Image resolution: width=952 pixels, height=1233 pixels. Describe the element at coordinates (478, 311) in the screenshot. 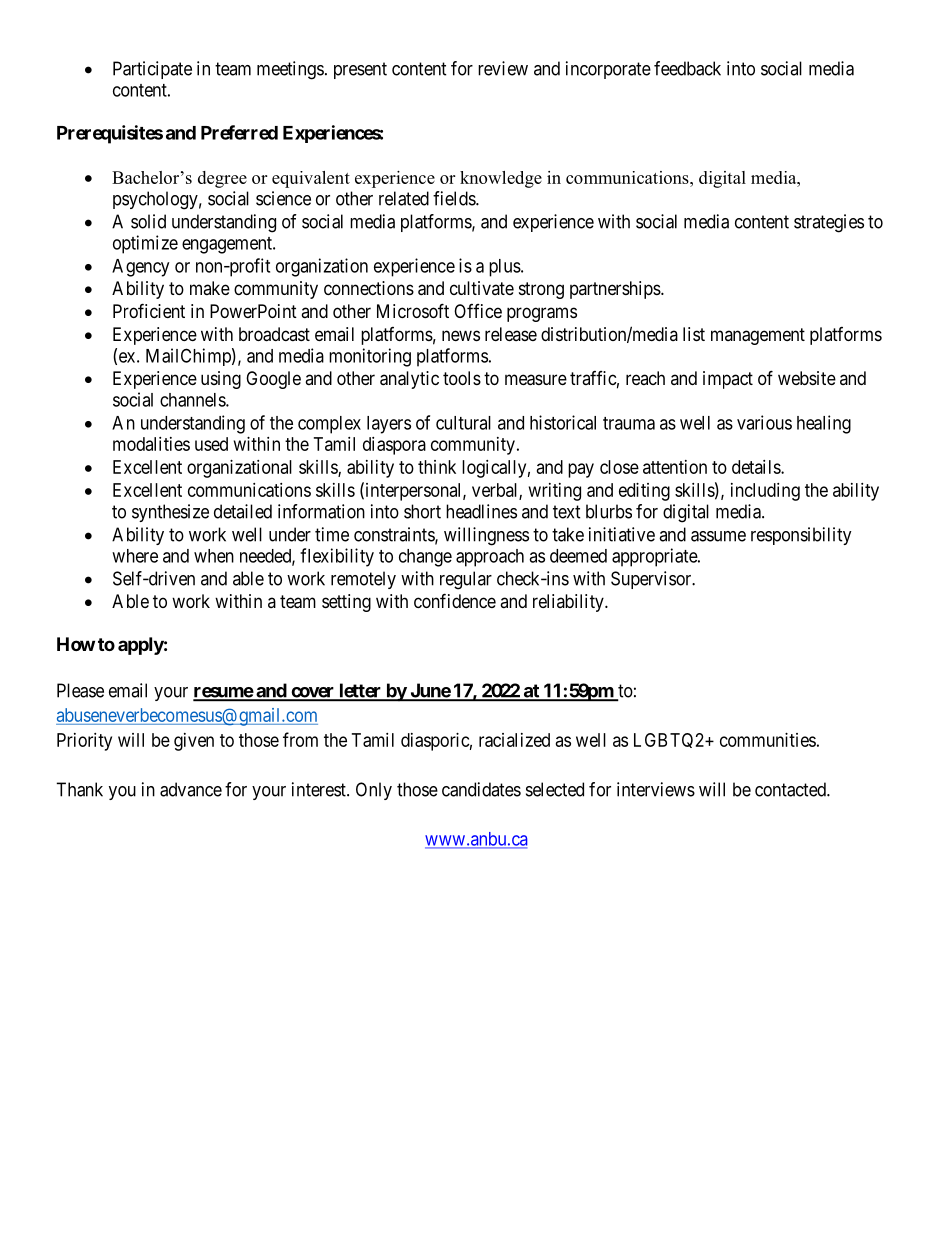

I see `Office` at that location.
